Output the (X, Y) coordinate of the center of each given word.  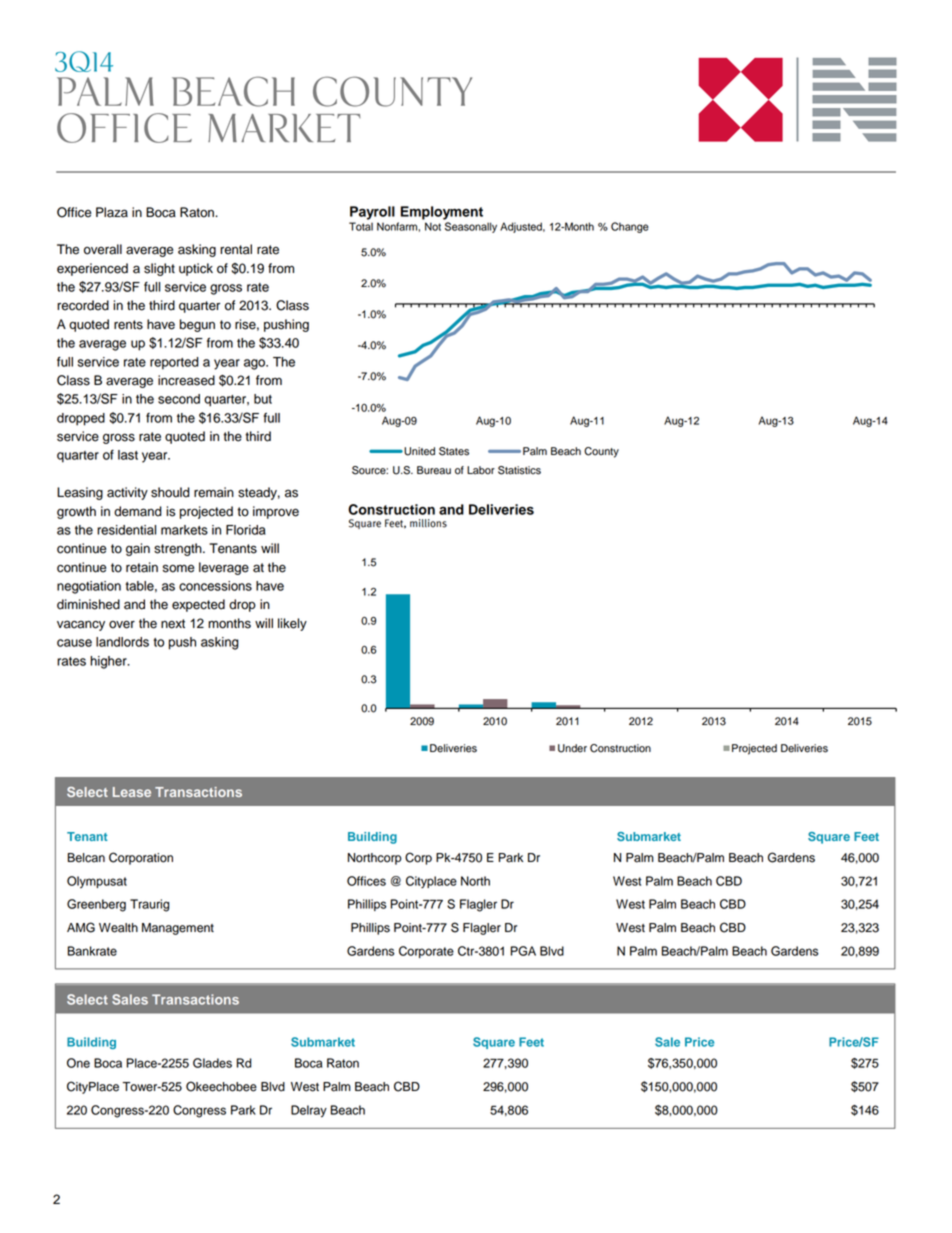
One (78, 1063)
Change (630, 227)
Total (361, 226)
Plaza (112, 212)
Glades (212, 1063)
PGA (523, 951)
